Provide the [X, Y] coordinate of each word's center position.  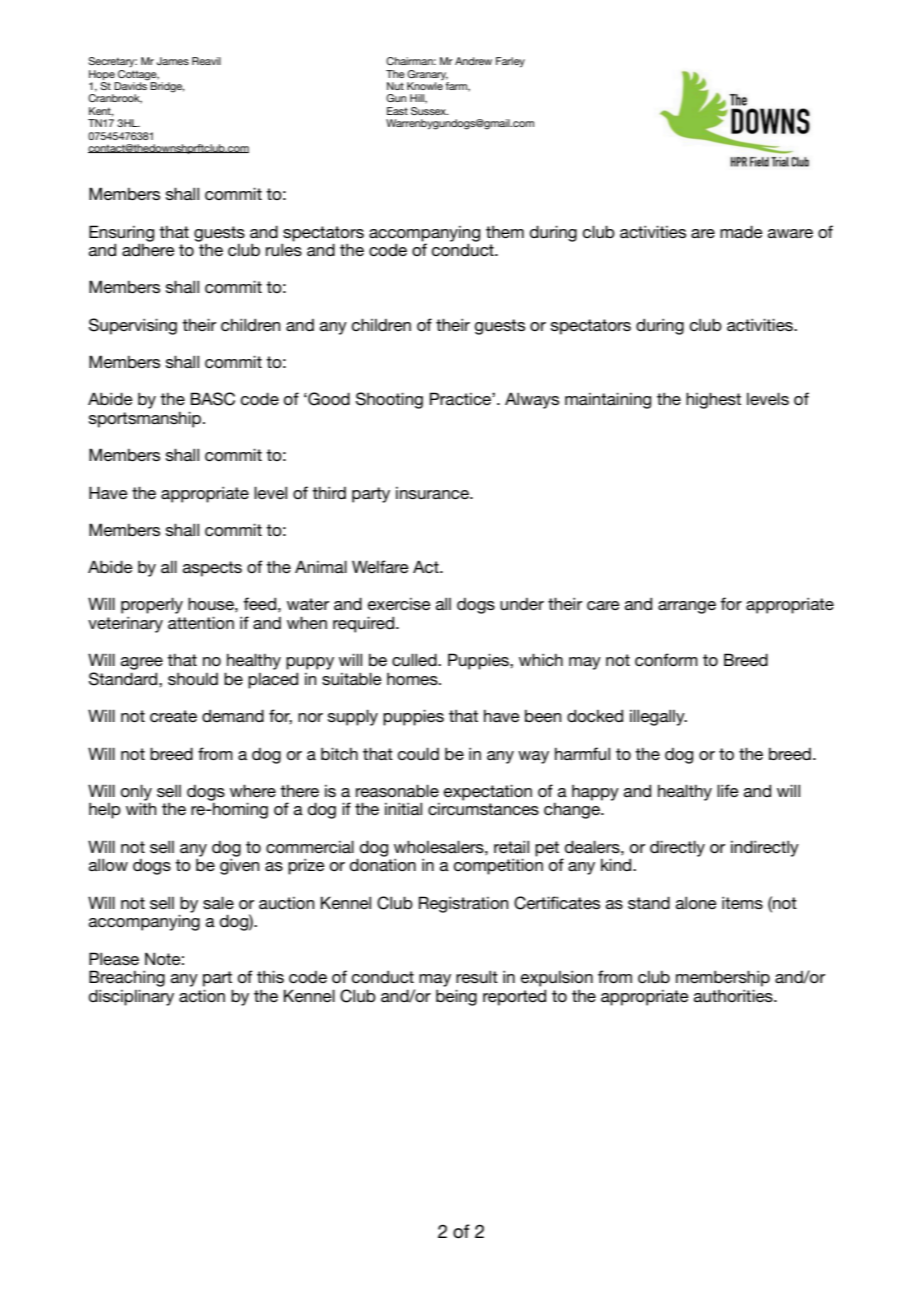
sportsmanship [146, 419]
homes [413, 679]
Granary [427, 75]
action [202, 995]
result [477, 976]
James [173, 61]
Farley [510, 62]
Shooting [389, 400]
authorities [734, 995]
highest [713, 400]
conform [666, 659]
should [193, 679]
